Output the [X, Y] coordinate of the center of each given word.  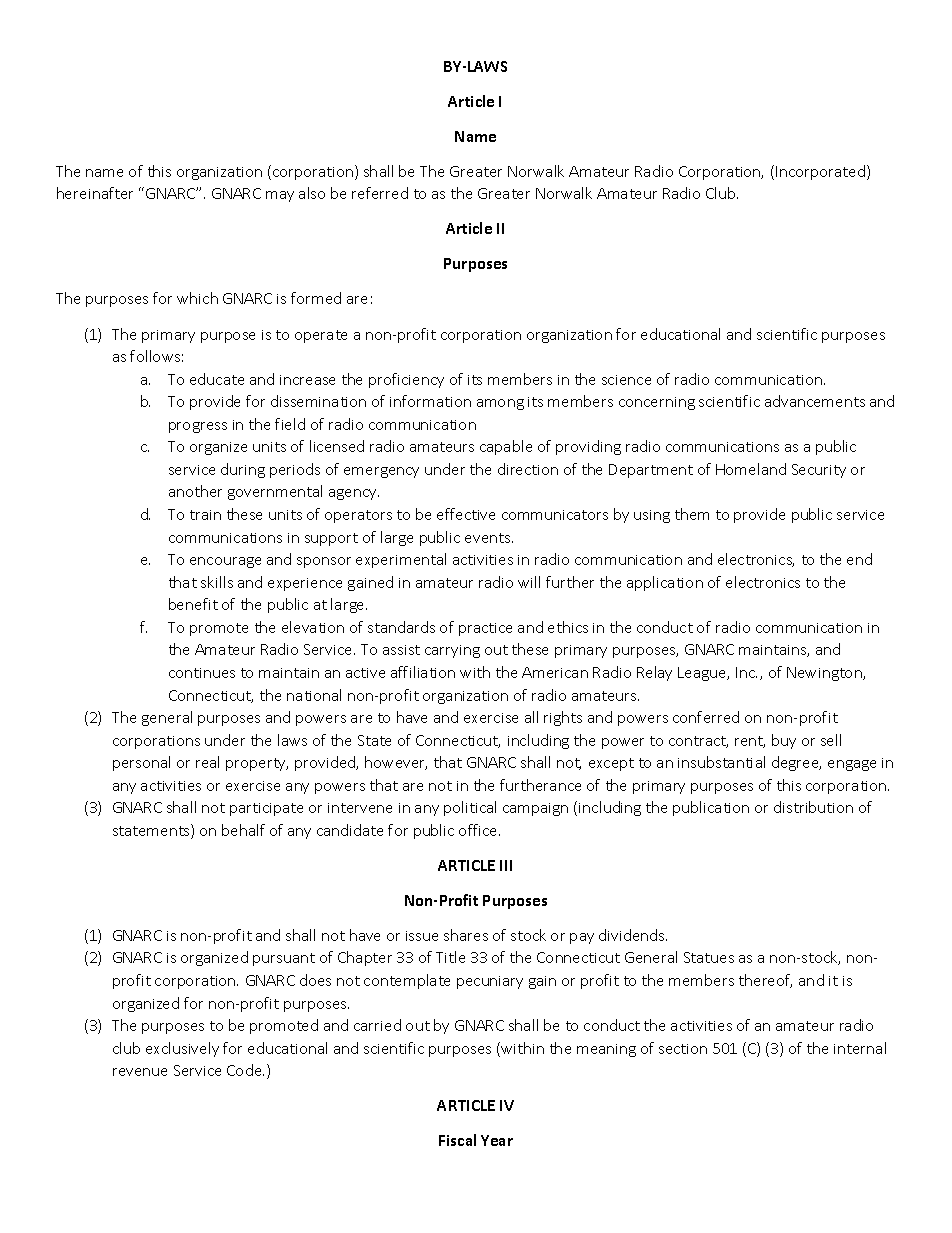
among [500, 404]
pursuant [284, 959]
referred [380, 193]
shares [466, 935]
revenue [140, 1072]
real [207, 762]
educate [217, 379]
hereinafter [95, 193]
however [396, 763]
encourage [225, 562]
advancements [815, 401]
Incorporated [820, 172]
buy [784, 741]
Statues [709, 957]
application [665, 583]
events [489, 538]
